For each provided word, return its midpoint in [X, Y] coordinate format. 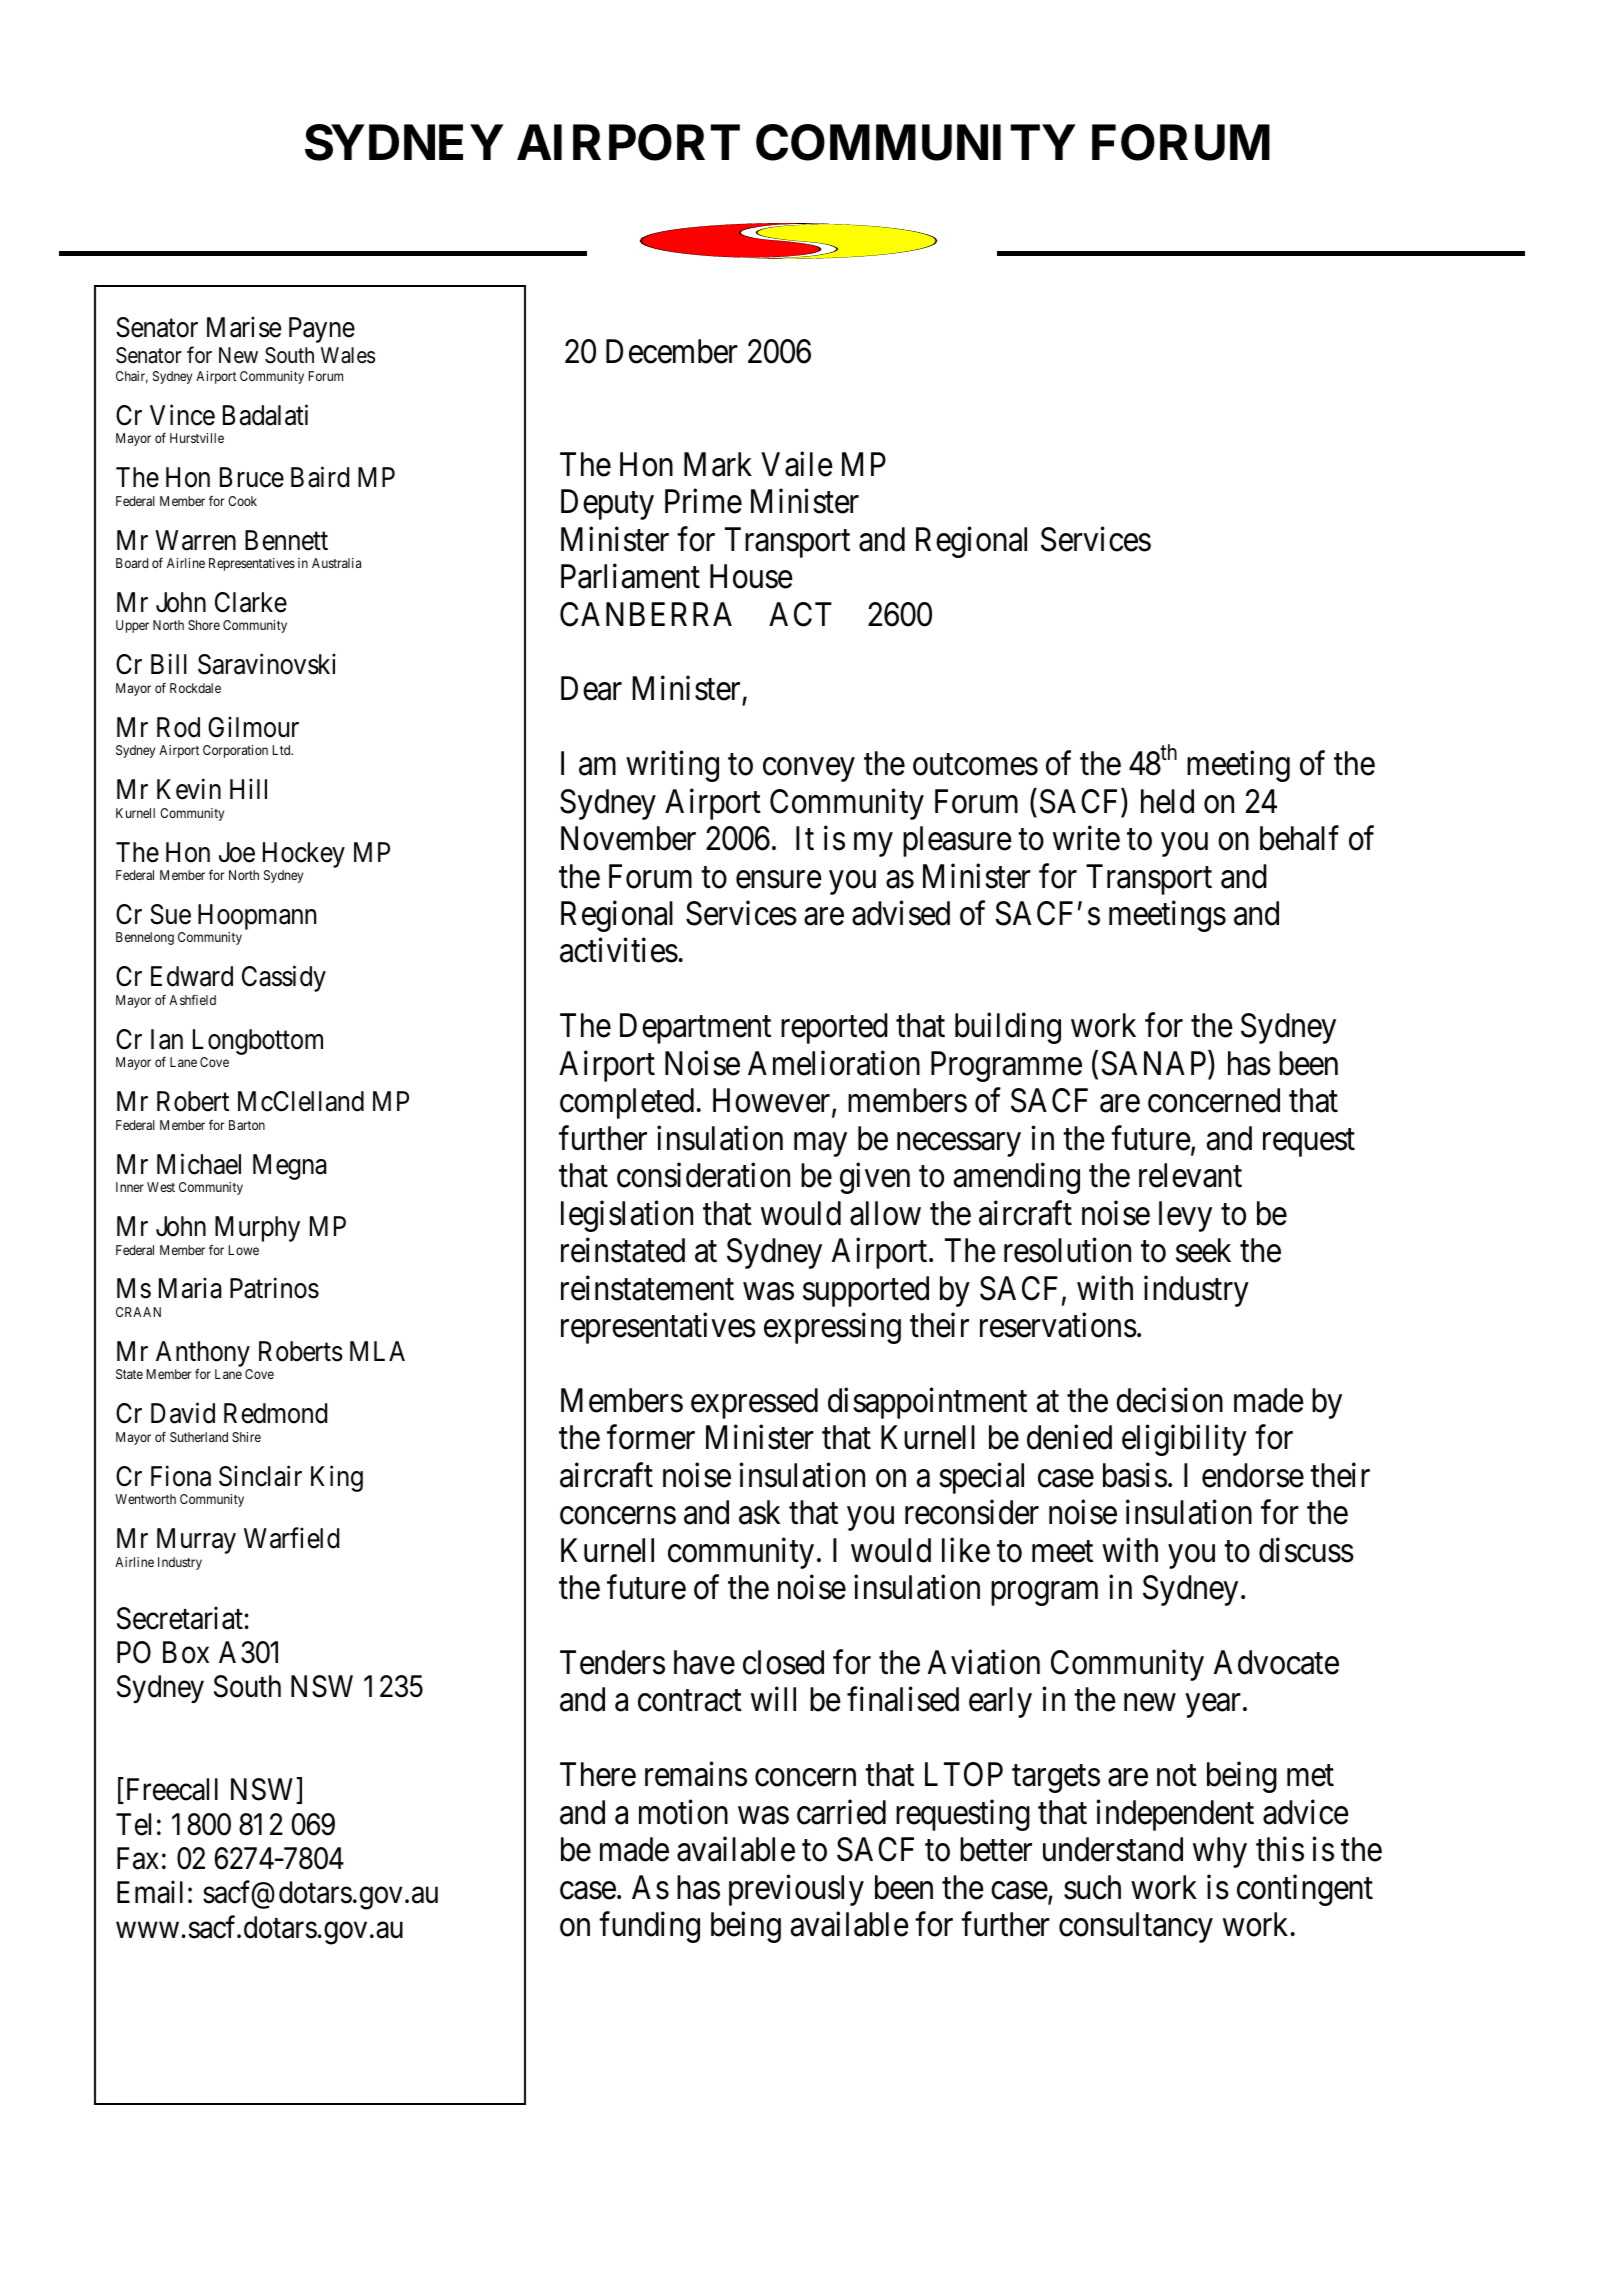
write [1086, 838]
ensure [779, 880]
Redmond [275, 1413]
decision [1169, 1400]
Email [150, 1892]
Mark [718, 464]
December [672, 351]
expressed [754, 1403]
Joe [237, 852]
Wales [348, 355]
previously [796, 1890]
